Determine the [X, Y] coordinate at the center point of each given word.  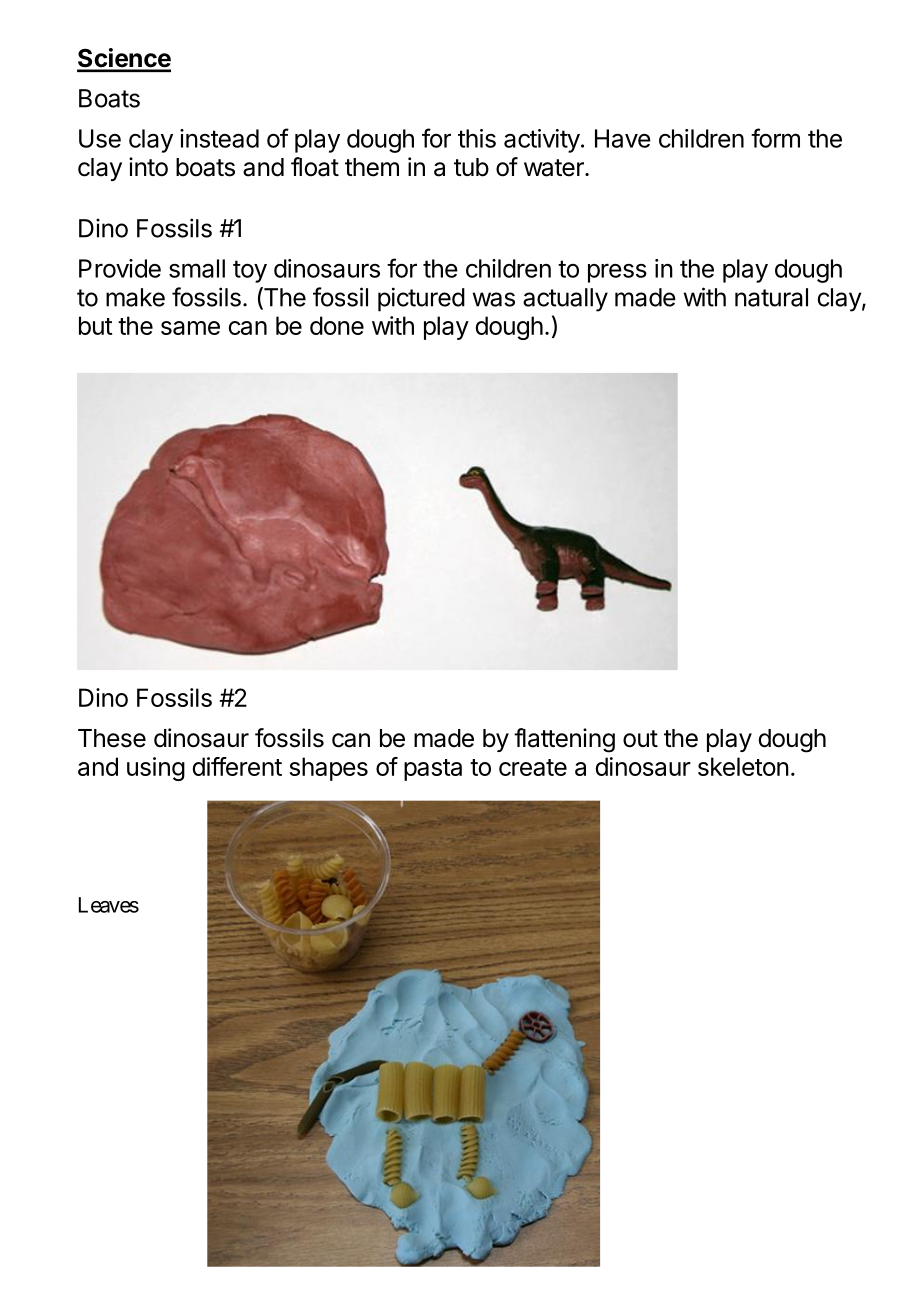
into [148, 167]
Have [623, 138]
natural [771, 297]
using [156, 769]
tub [471, 167]
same [190, 328]
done [337, 325]
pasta [433, 770]
